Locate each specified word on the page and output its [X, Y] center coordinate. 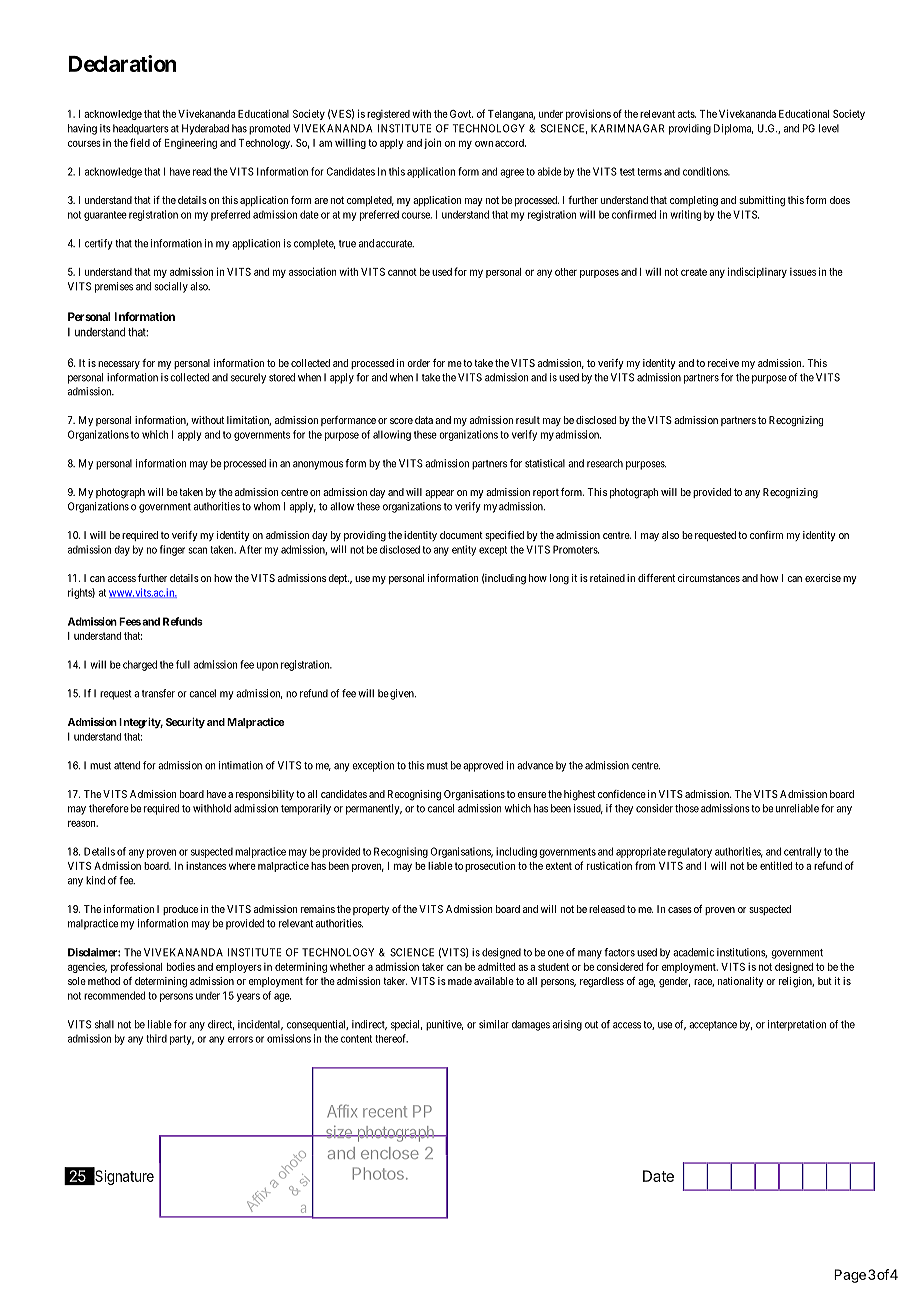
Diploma [733, 129]
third [156, 1038]
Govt [461, 114]
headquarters [141, 129]
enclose [390, 1153]
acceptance [713, 1026]
